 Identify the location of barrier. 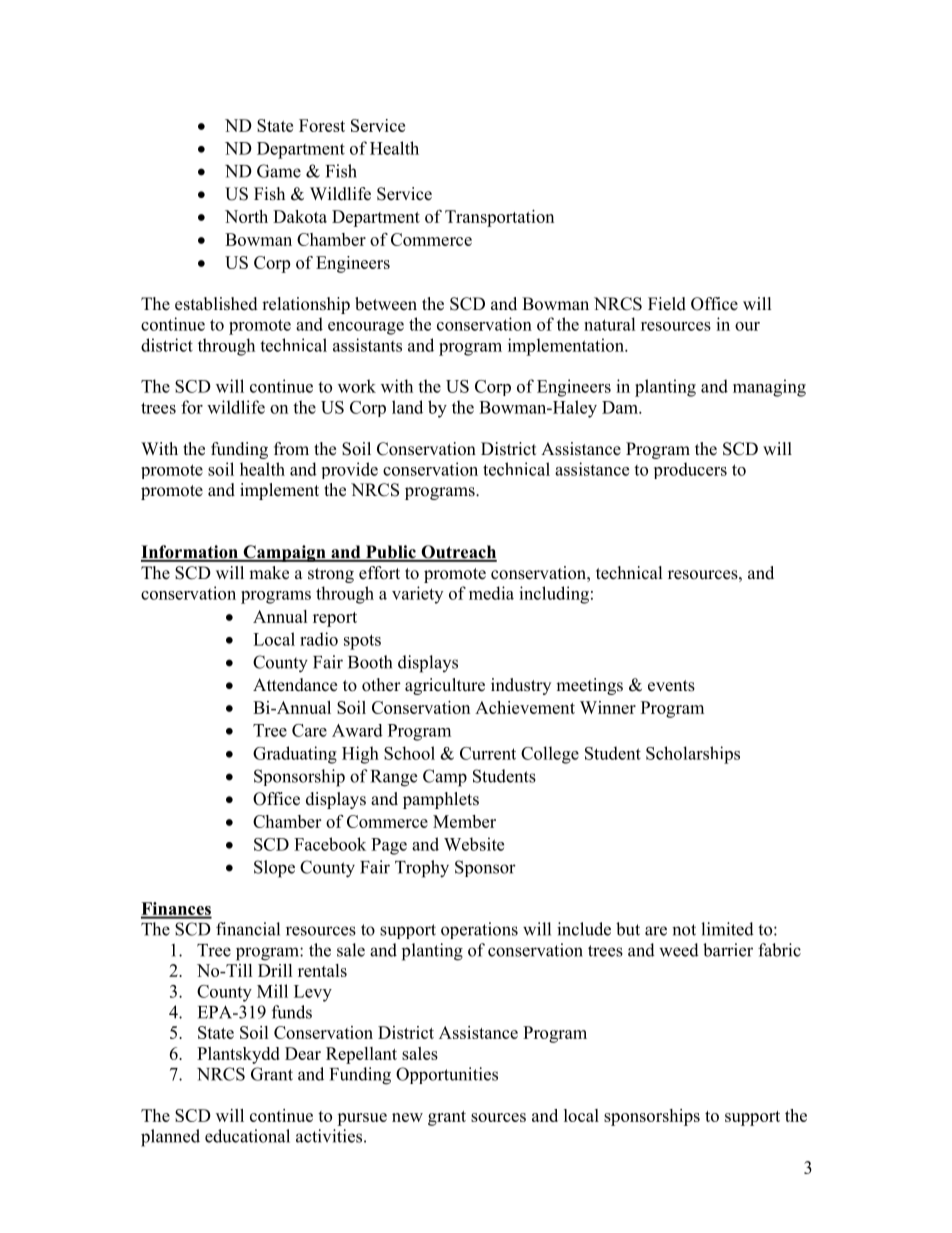
(728, 950).
